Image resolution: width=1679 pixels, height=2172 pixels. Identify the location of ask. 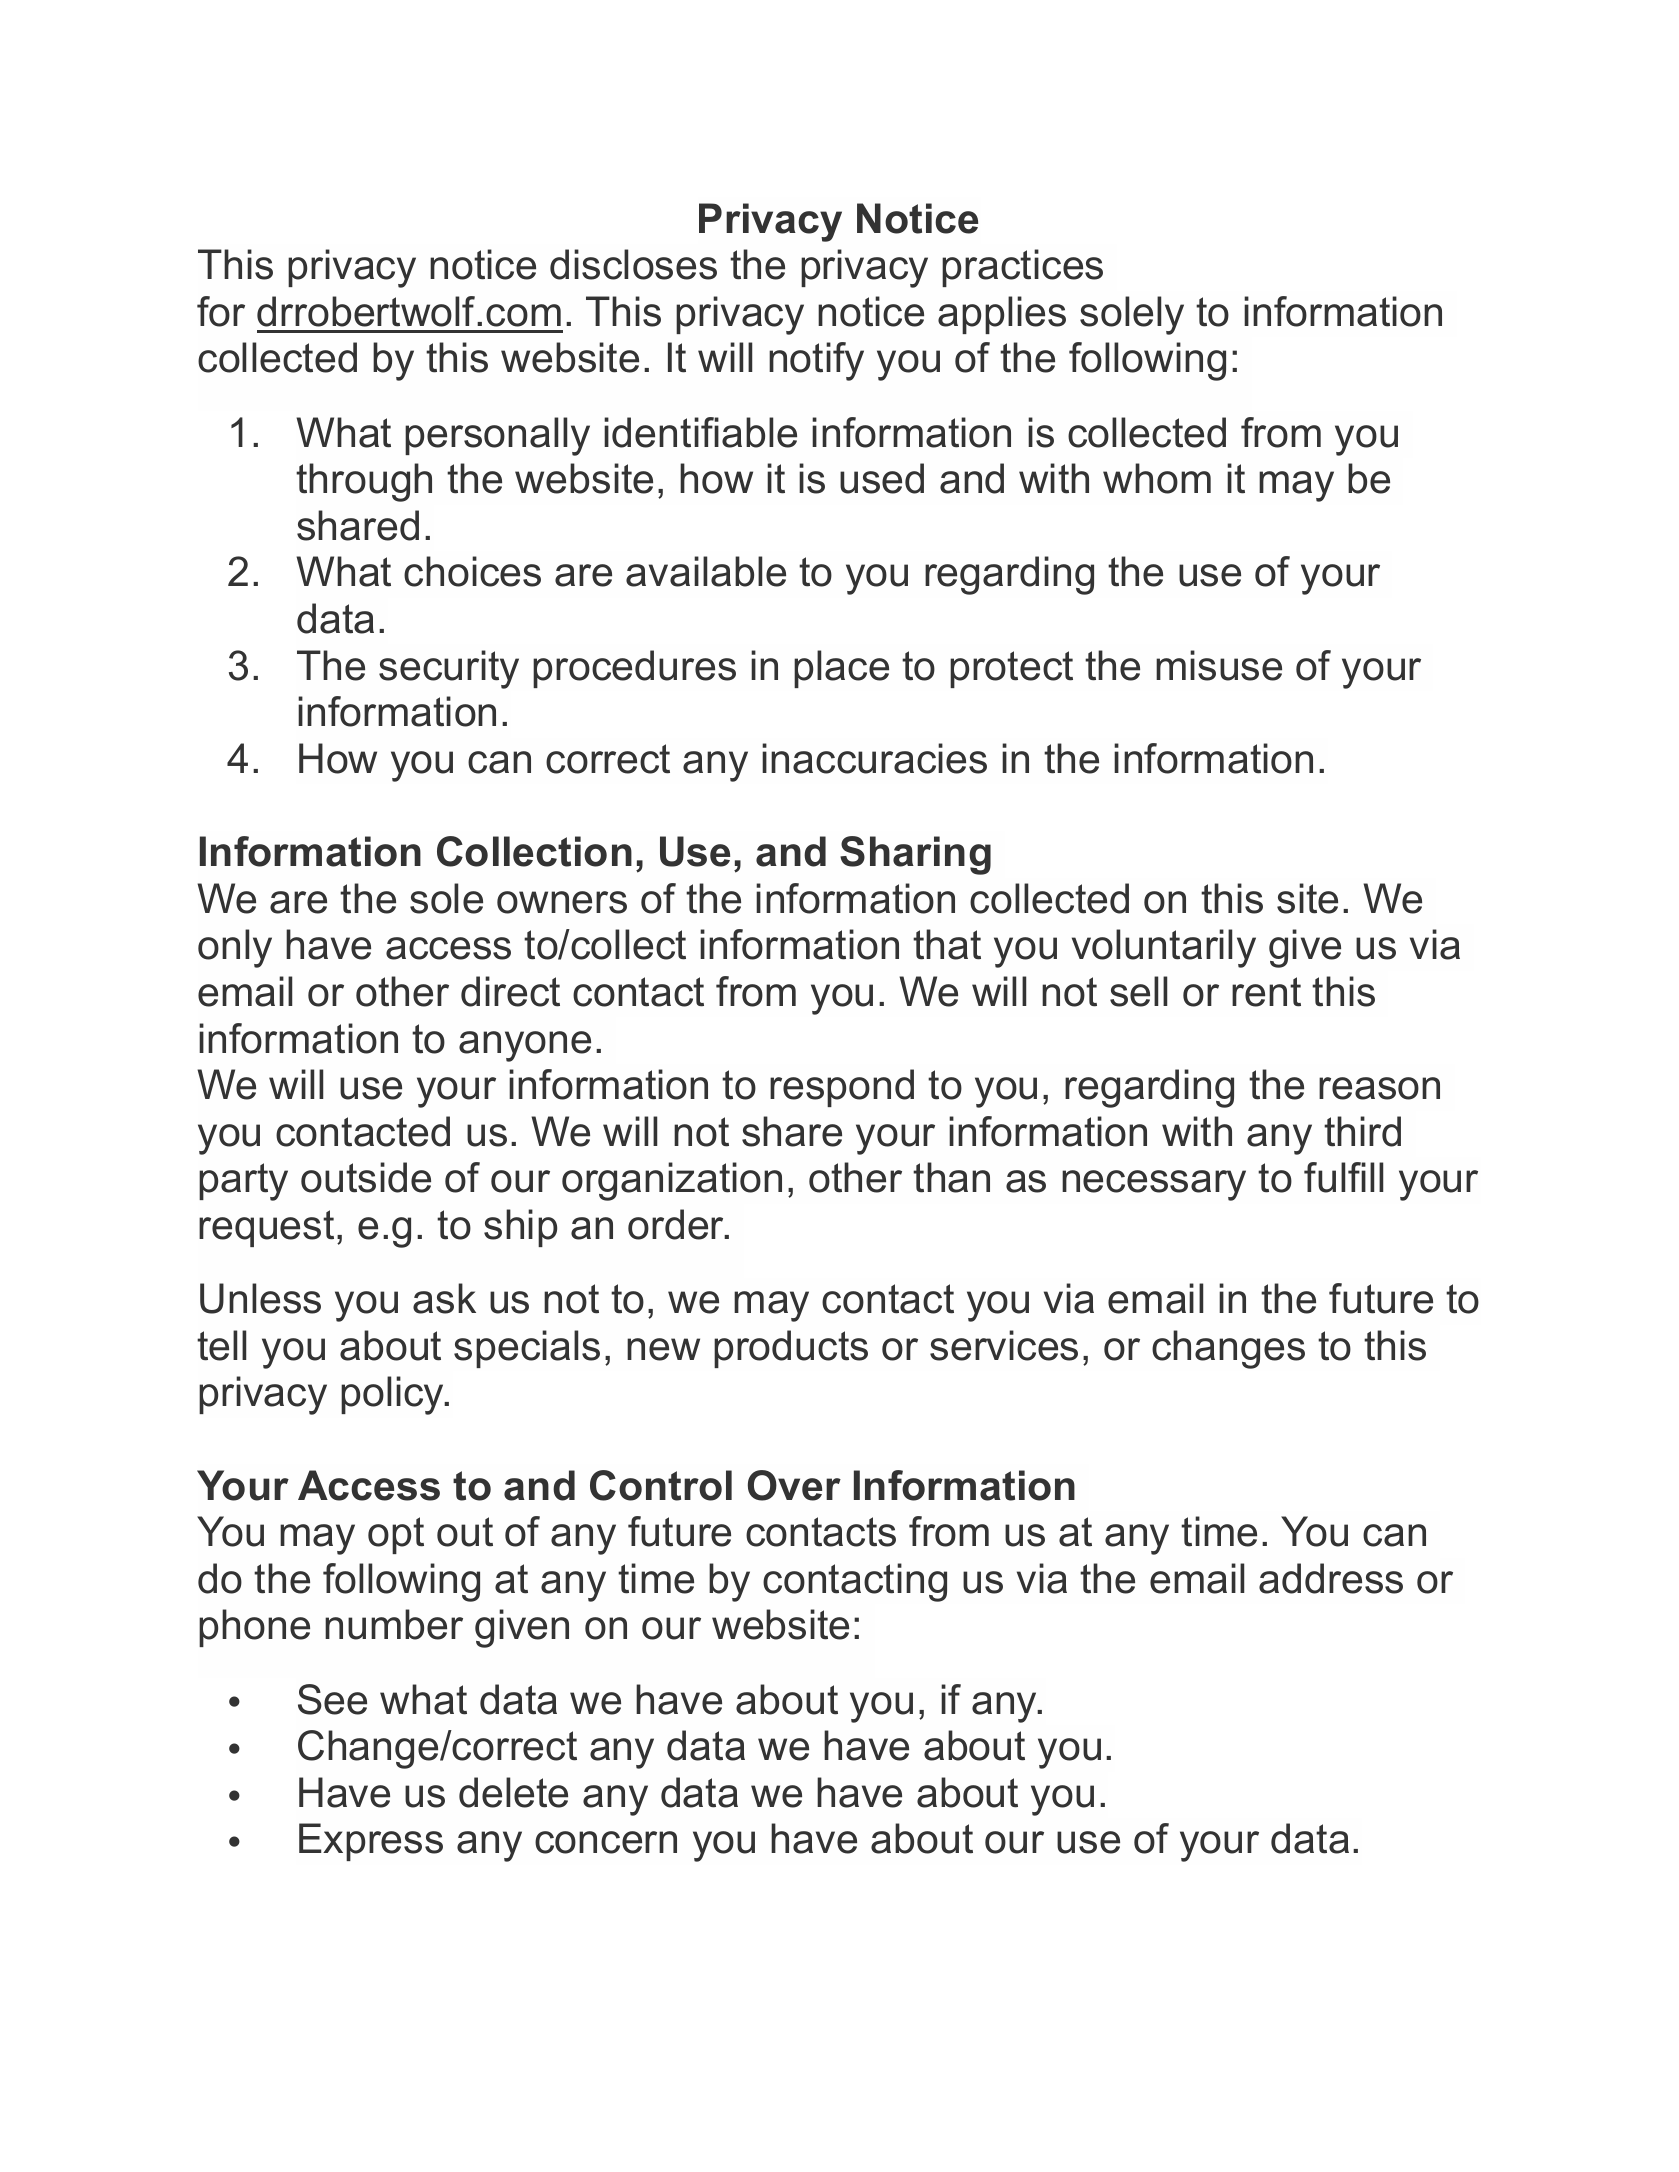
(444, 1298).
